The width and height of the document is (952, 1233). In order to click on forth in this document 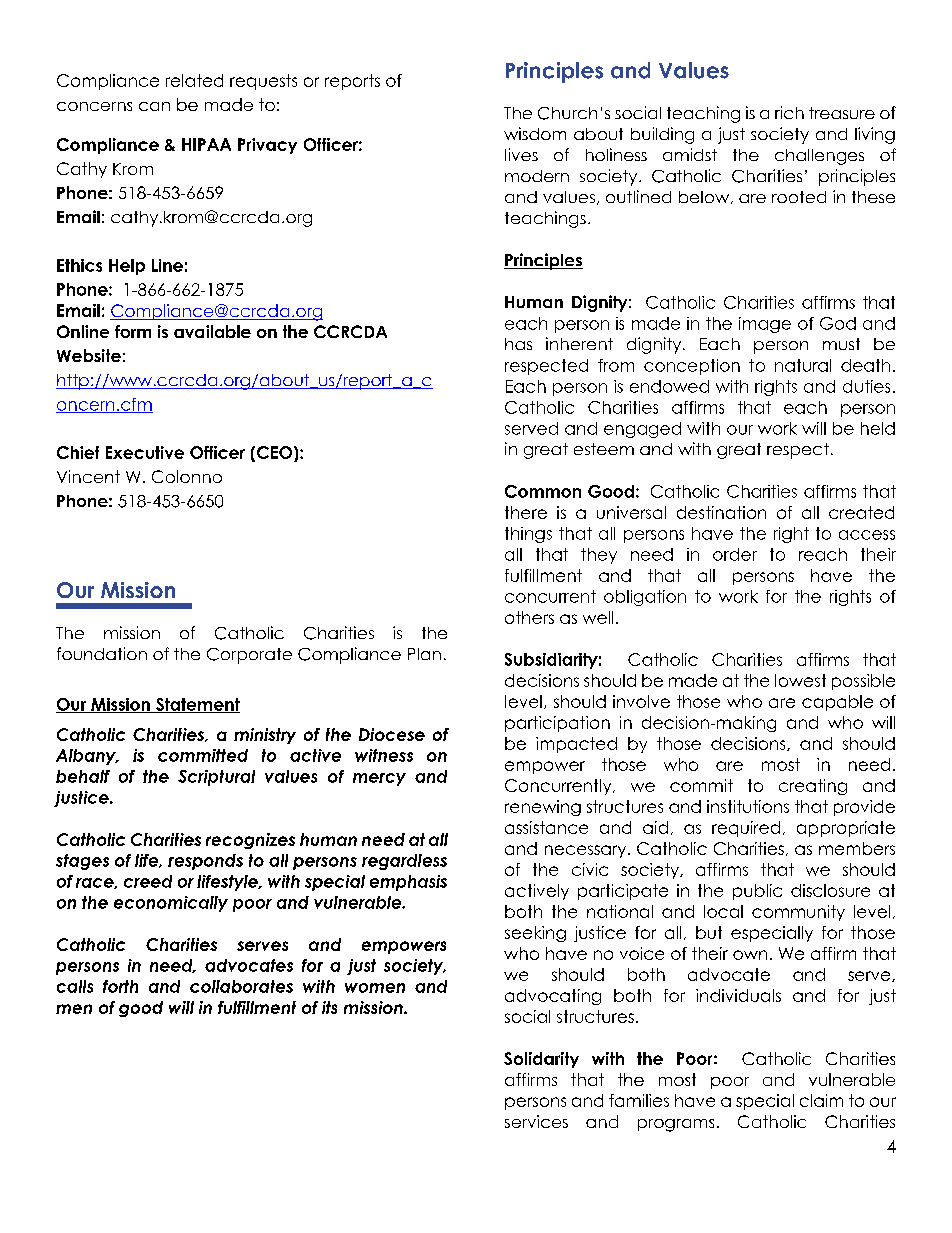, I will do `click(120, 986)`.
